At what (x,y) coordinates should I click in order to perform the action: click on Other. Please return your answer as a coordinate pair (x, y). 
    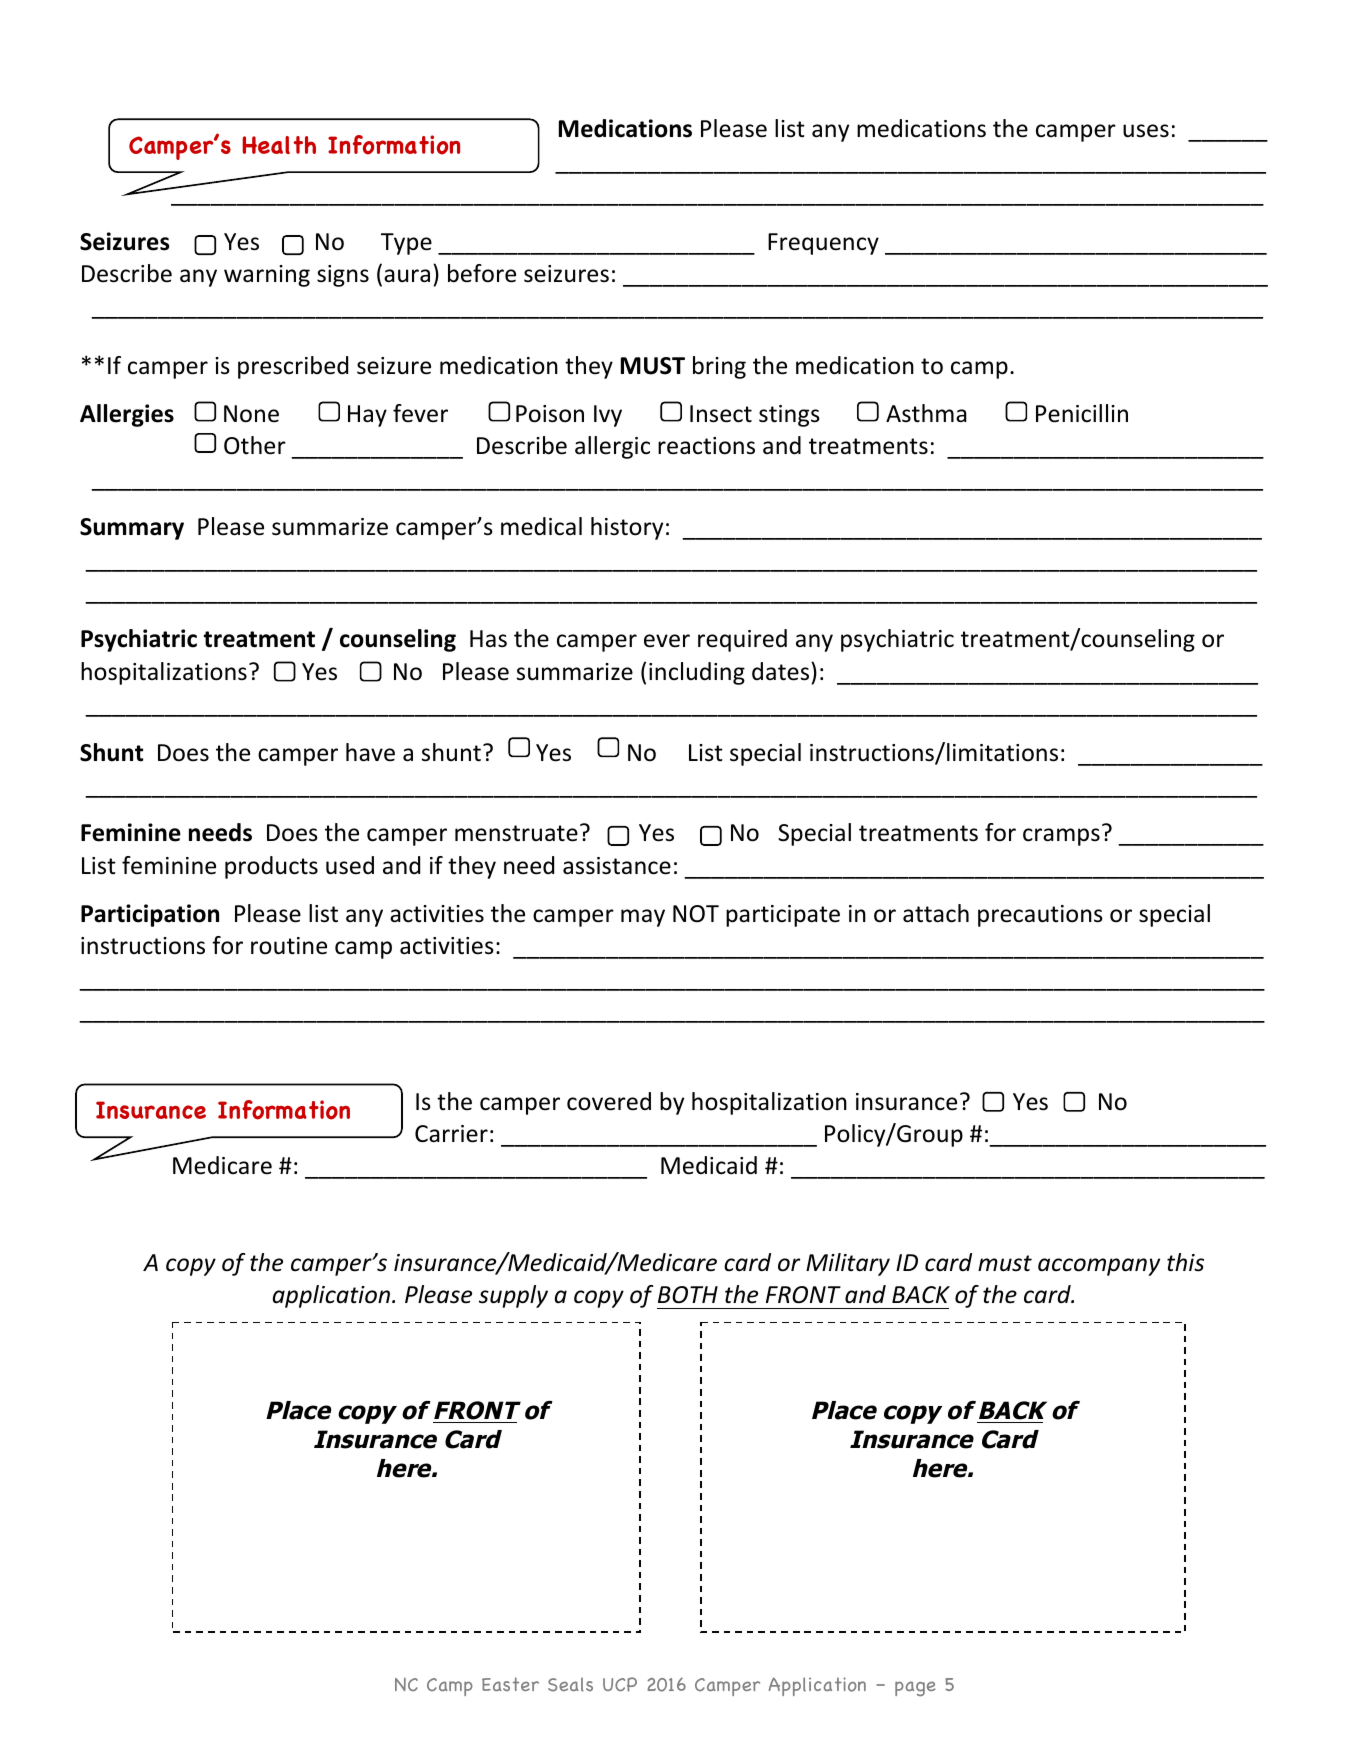
    Looking at the image, I should click on (255, 445).
